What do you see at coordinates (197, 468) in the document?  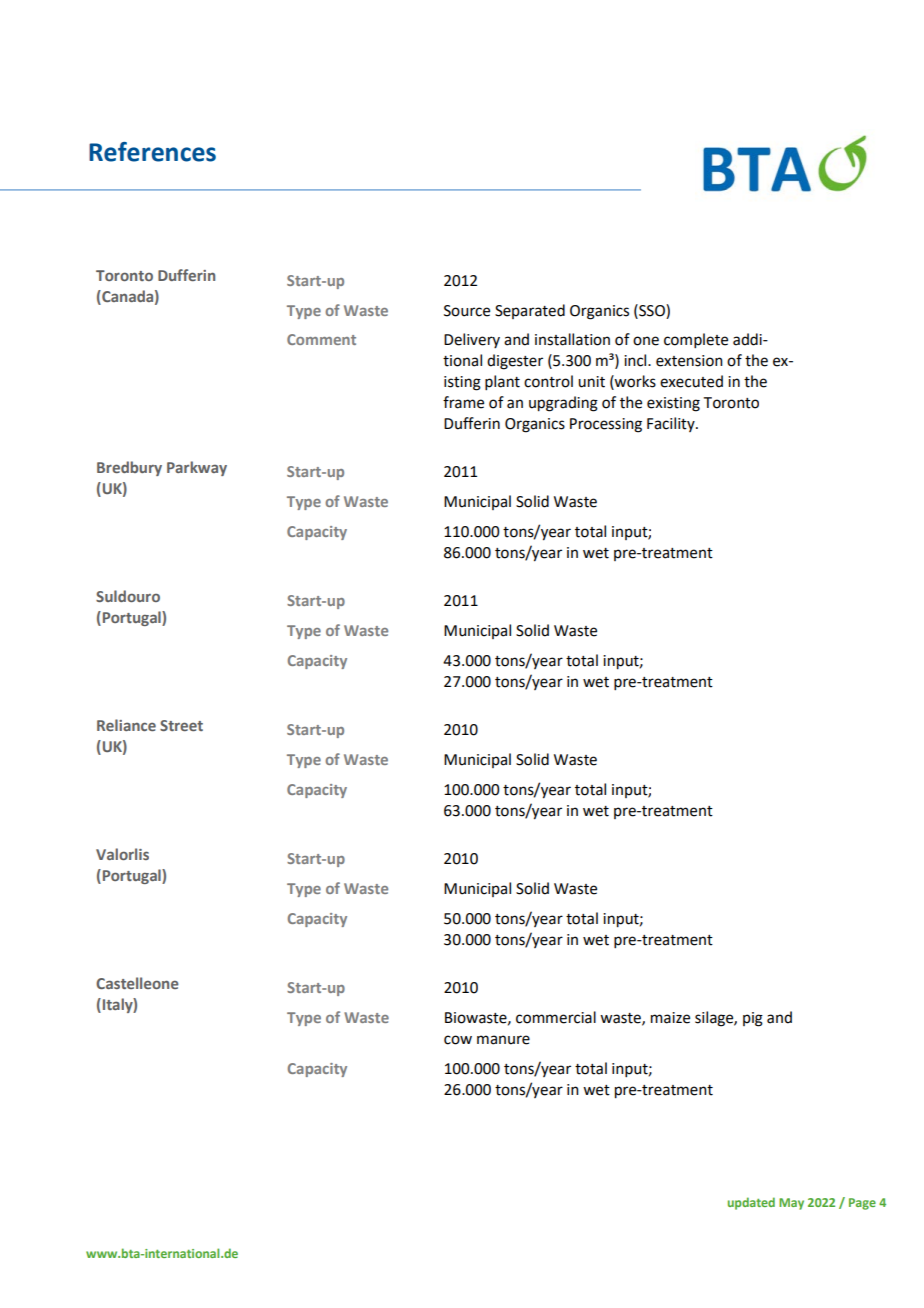 I see `Parkway` at bounding box center [197, 468].
